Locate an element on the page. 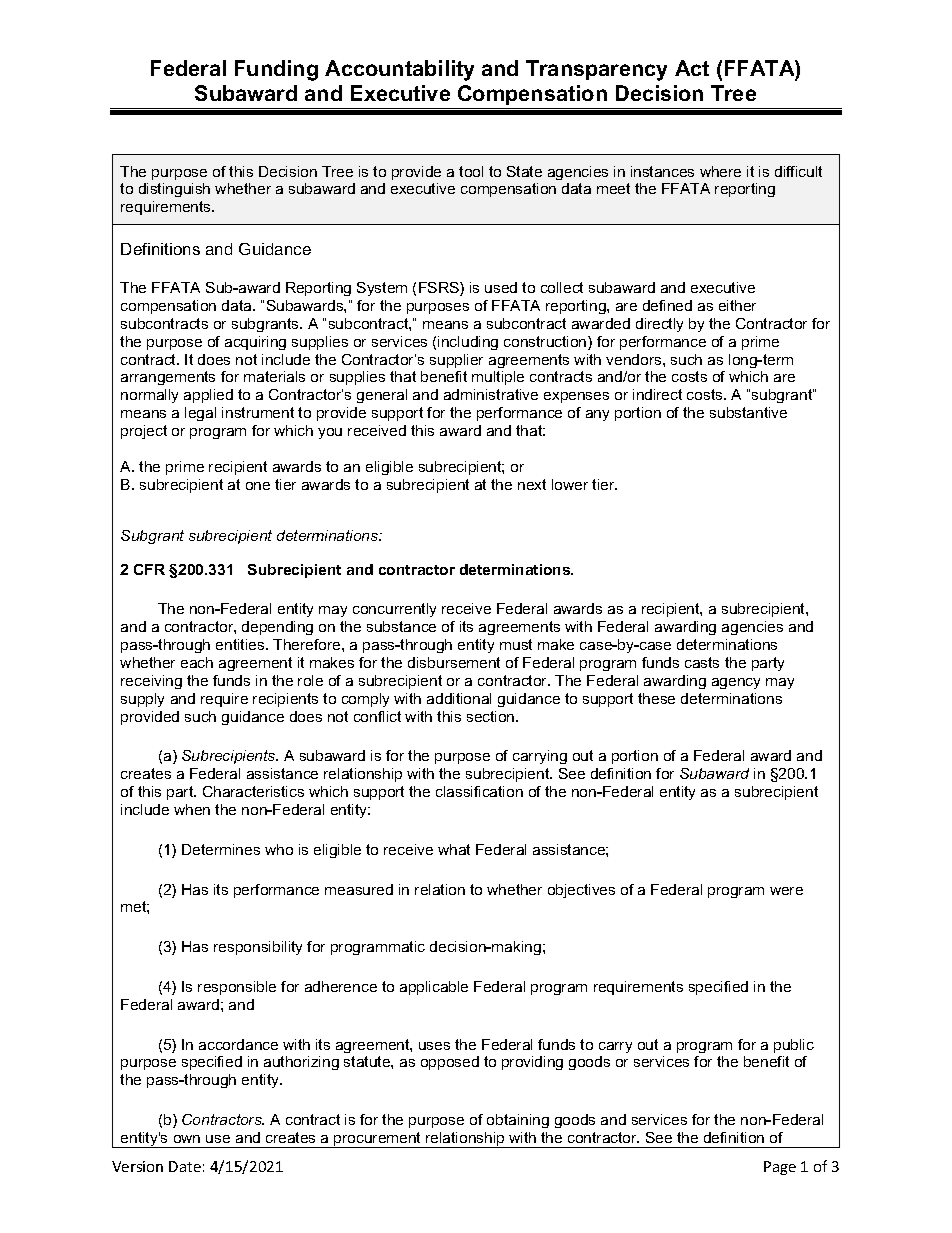 This image has height=1233, width=952. supplier is located at coordinates (456, 361).
